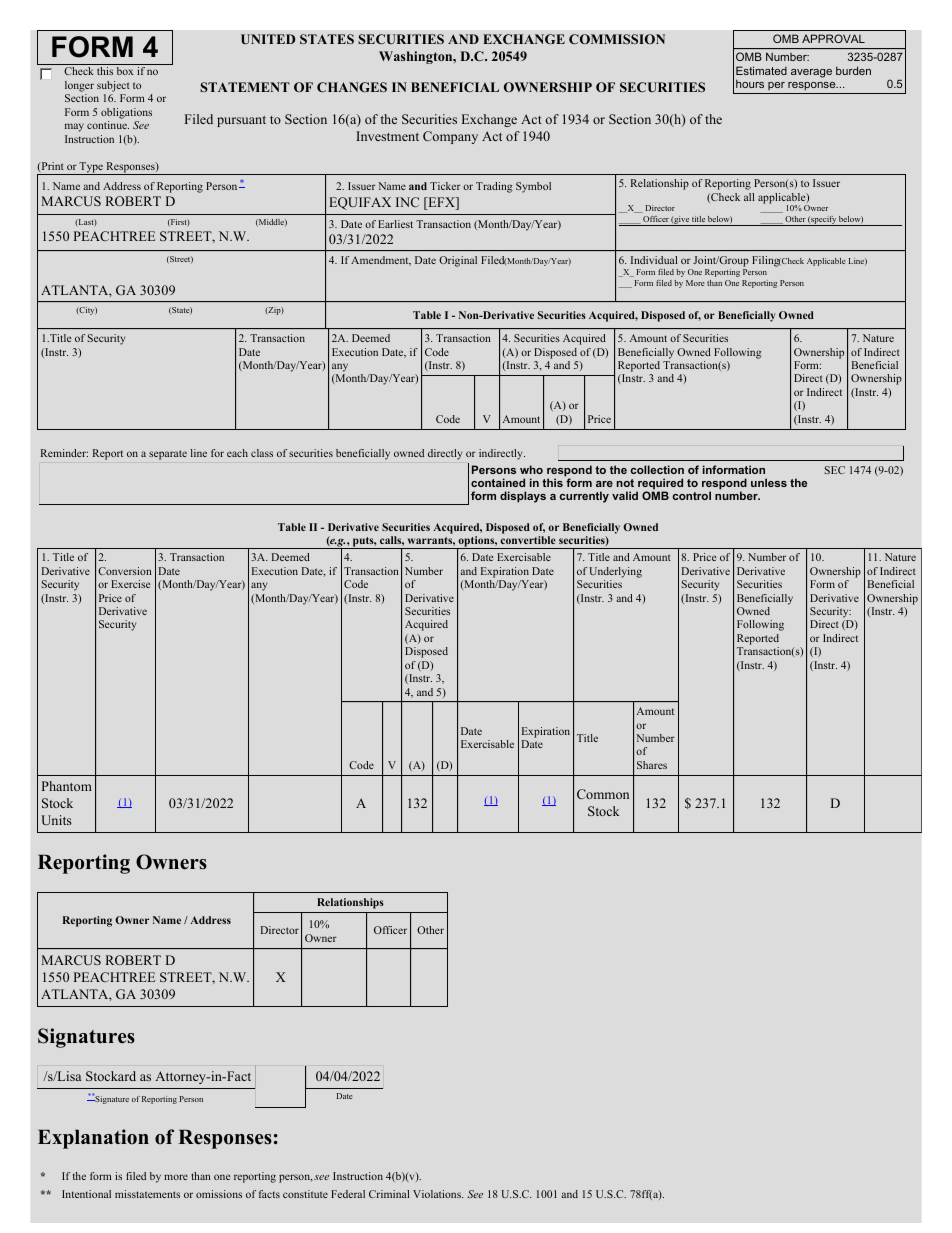 The width and height of the page is (952, 1233). What do you see at coordinates (130, 584) in the page?
I see `Exercise` at bounding box center [130, 584].
